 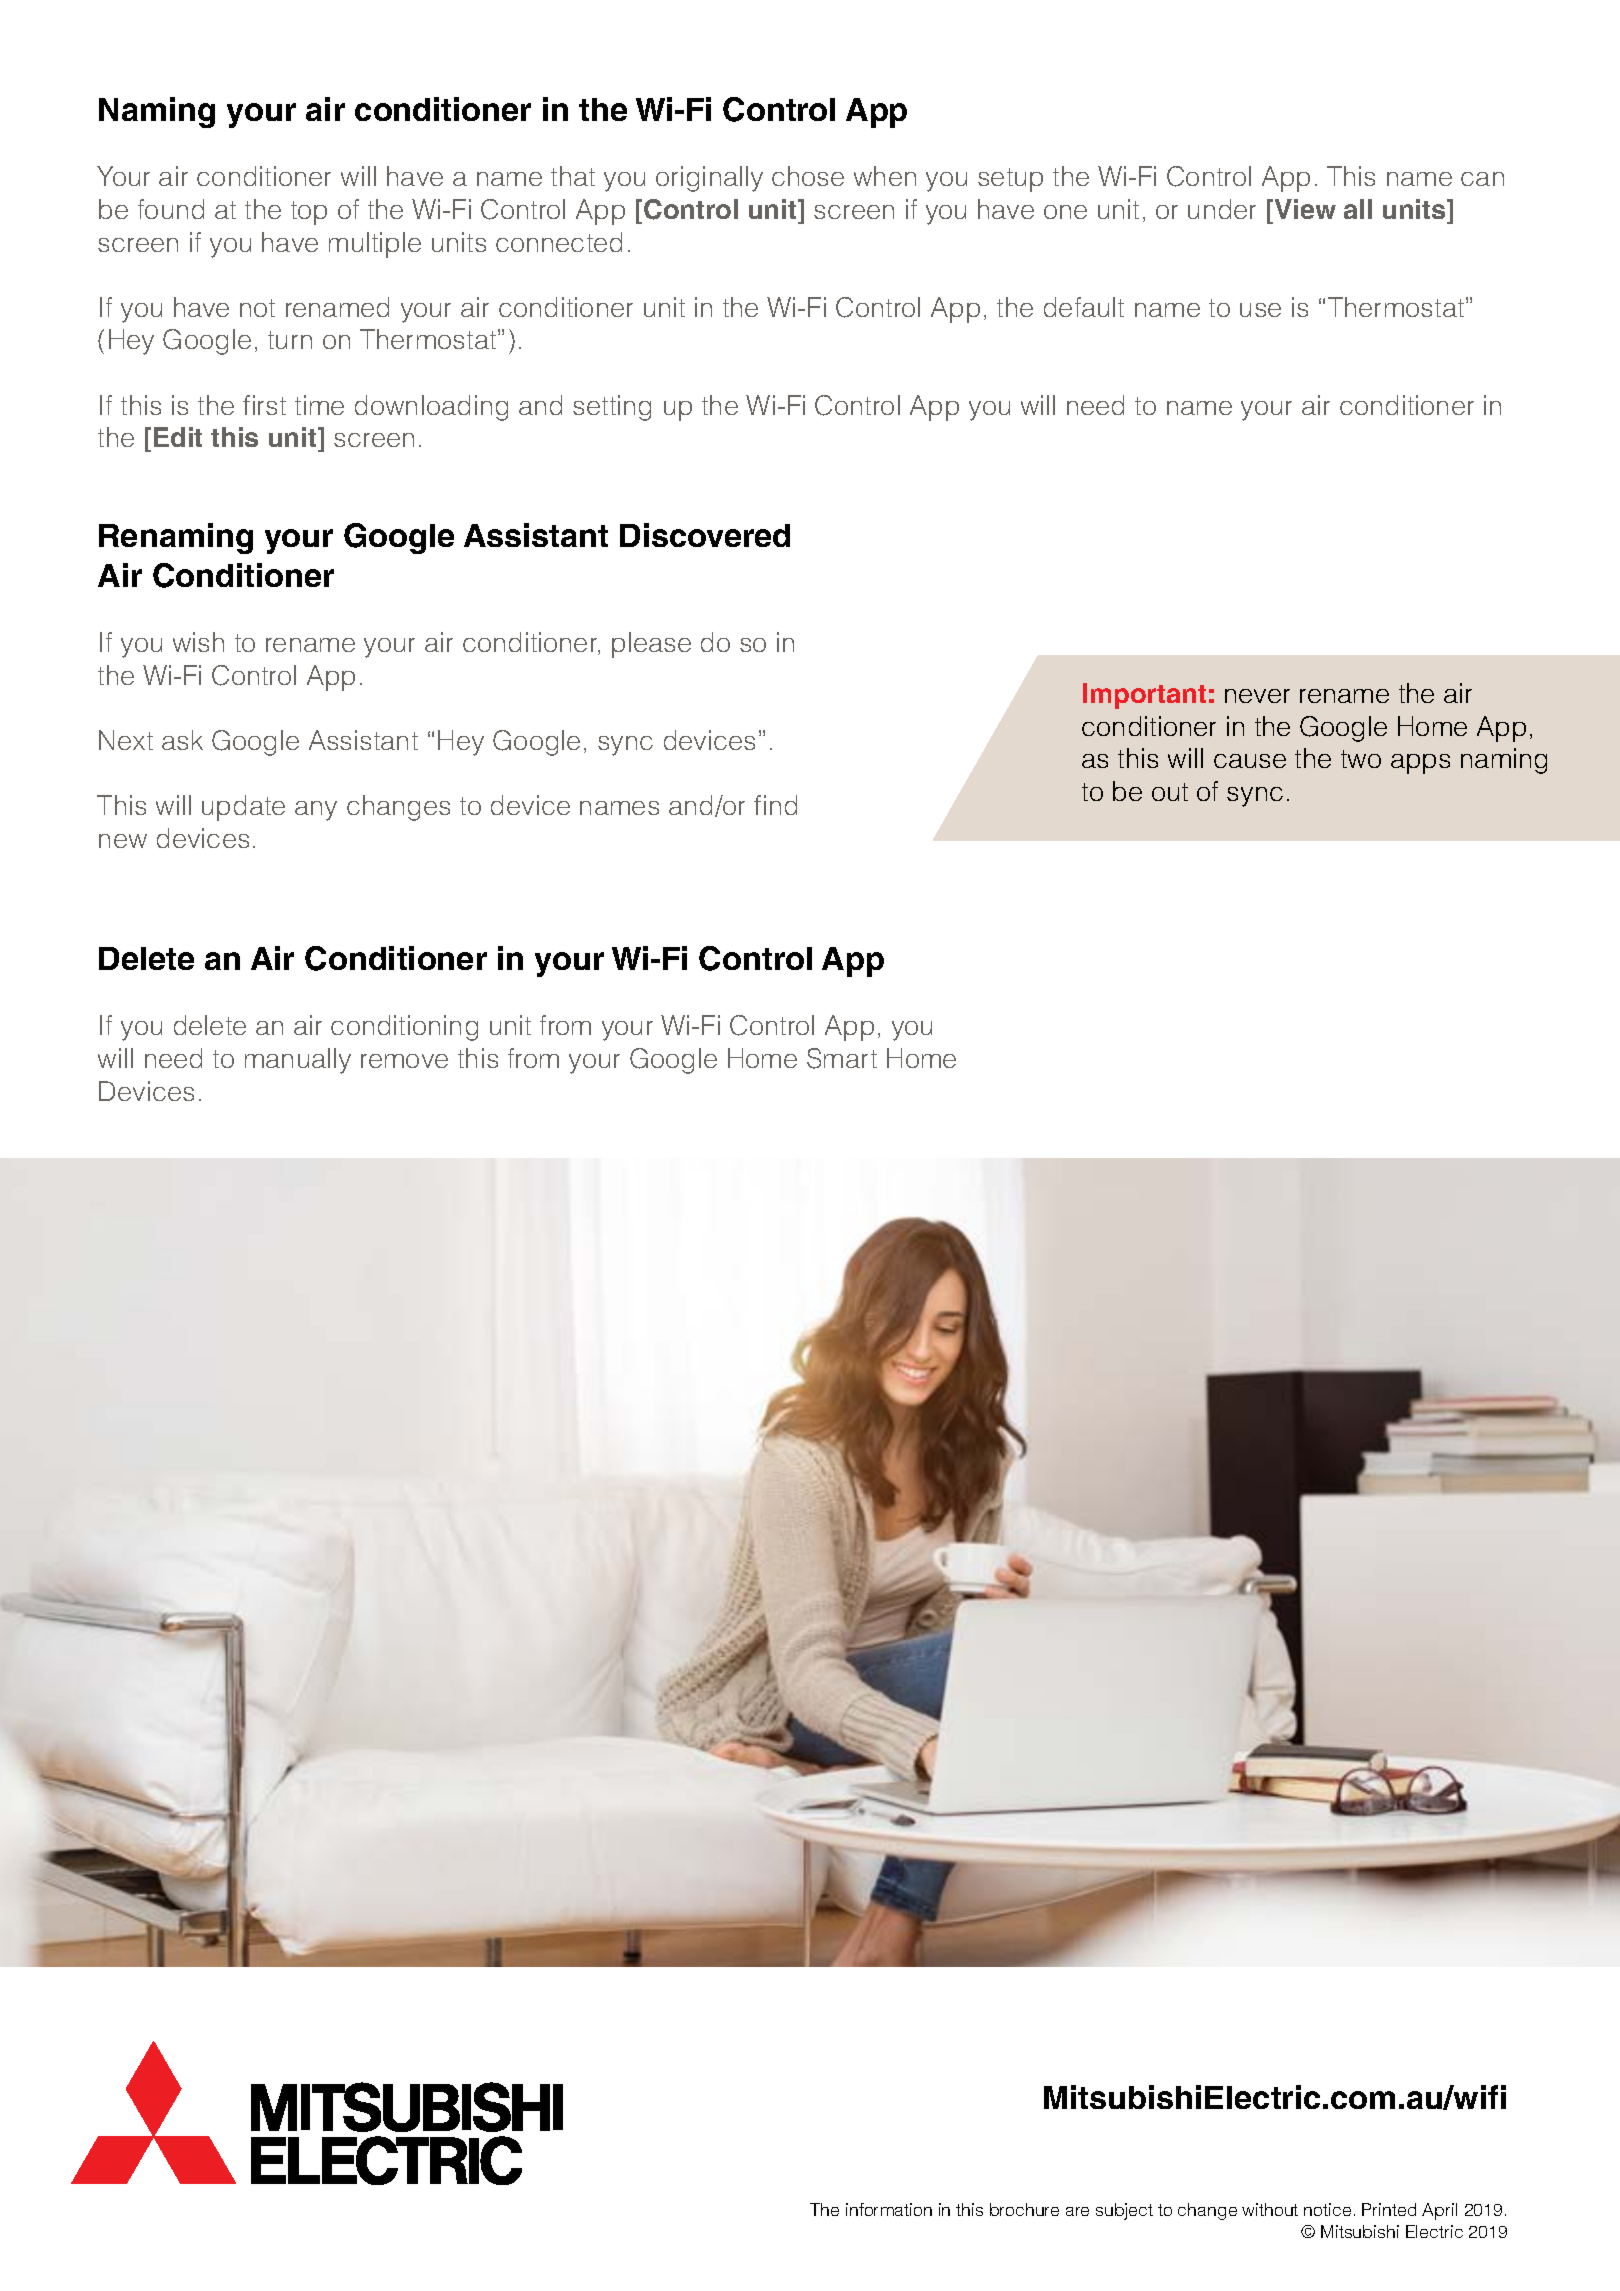 What do you see at coordinates (309, 213) in the screenshot?
I see `top` at bounding box center [309, 213].
